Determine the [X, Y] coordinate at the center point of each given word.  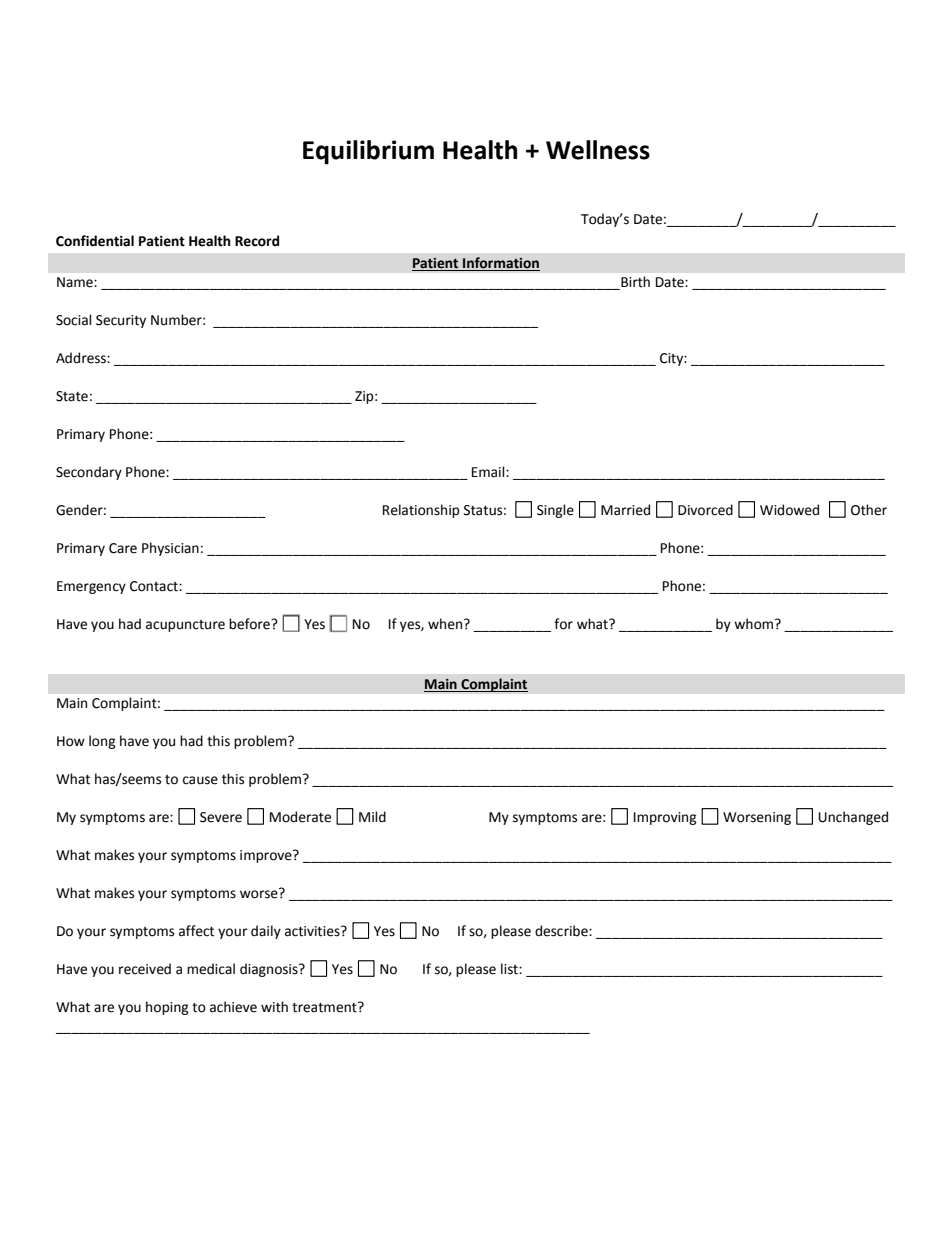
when [446, 624]
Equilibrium [368, 152]
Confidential [95, 241]
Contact [155, 586]
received [145, 969]
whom [755, 624]
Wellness [598, 150]
